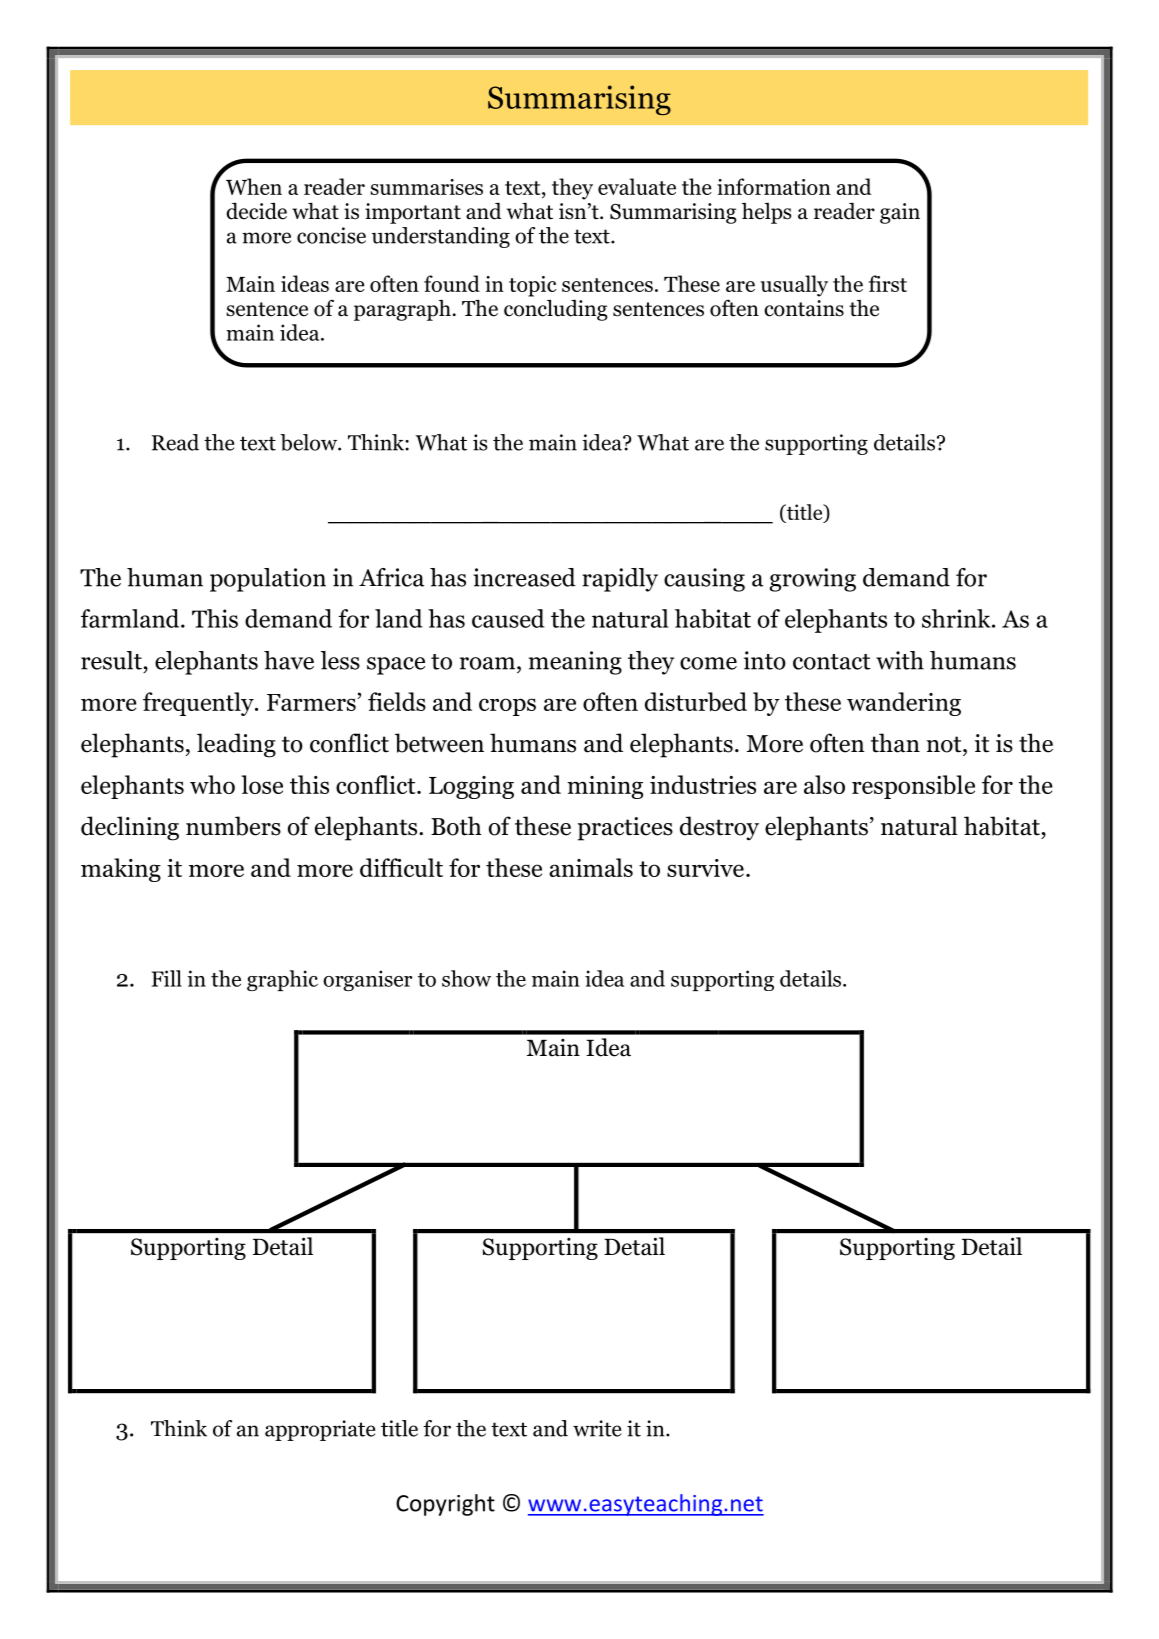 The width and height of the screenshot is (1159, 1639). What do you see at coordinates (508, 618) in the screenshot?
I see `caused` at bounding box center [508, 618].
